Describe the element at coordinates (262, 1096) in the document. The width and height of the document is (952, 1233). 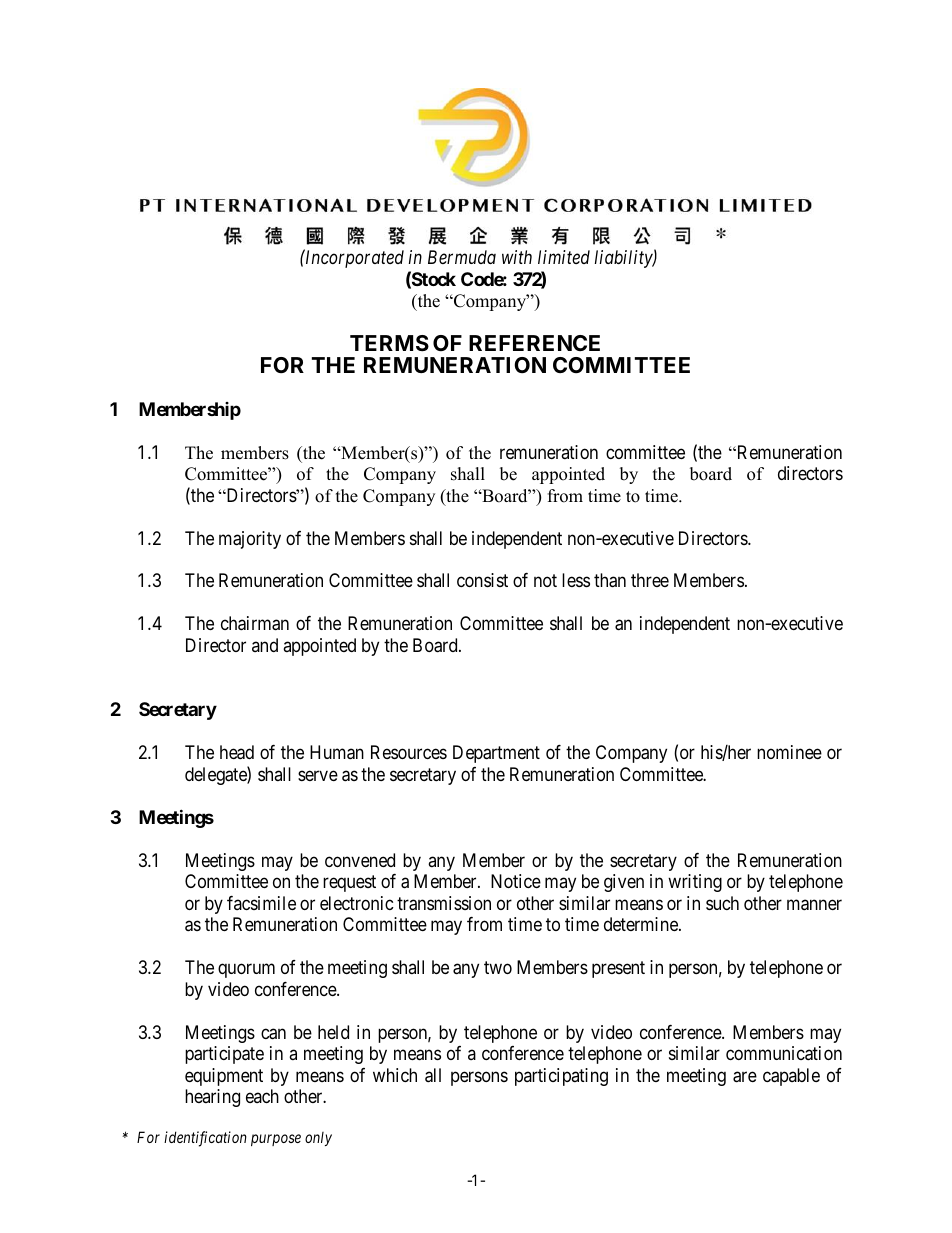
I see `each` at that location.
